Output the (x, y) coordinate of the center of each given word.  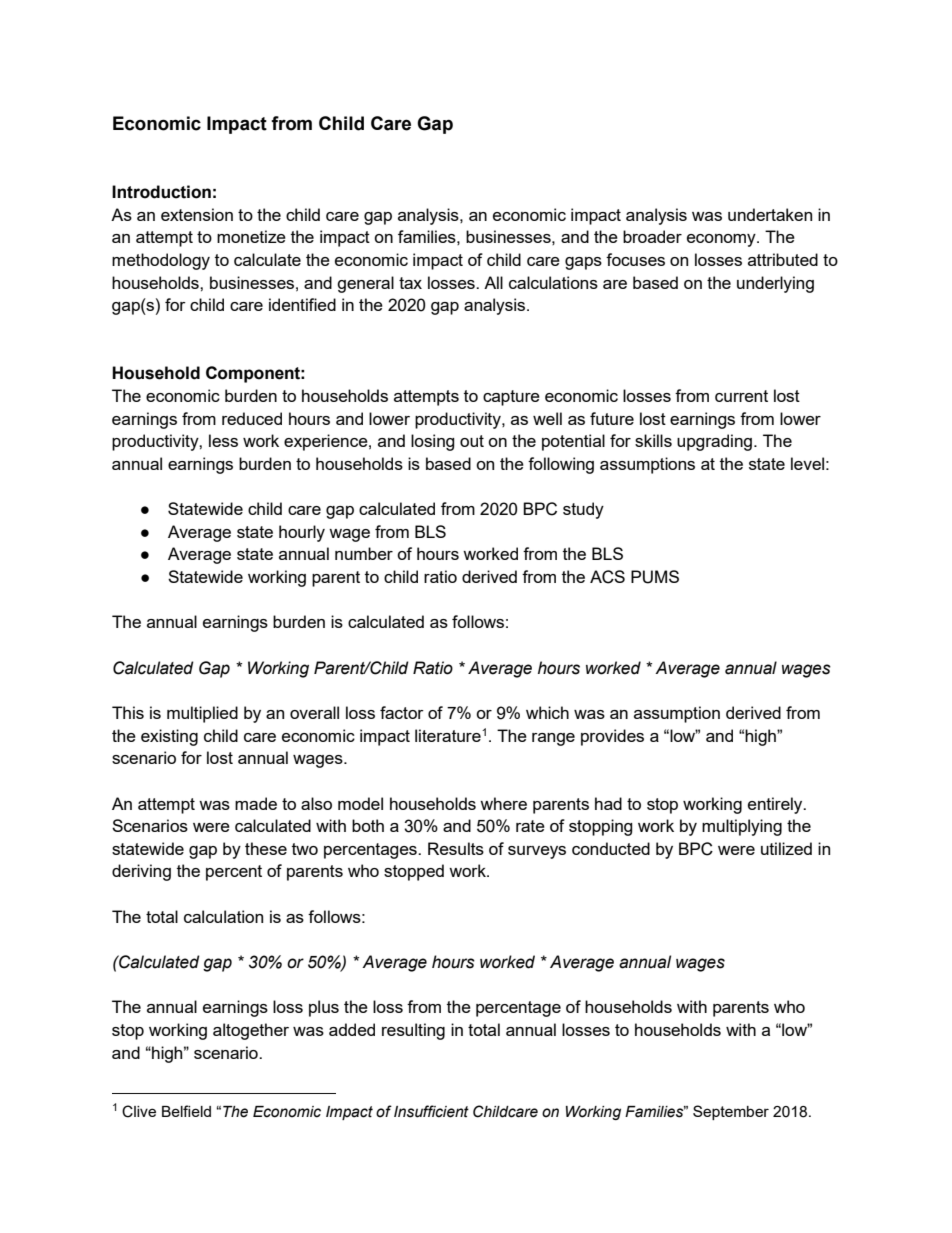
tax (410, 283)
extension (197, 214)
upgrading (714, 442)
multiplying (742, 827)
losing (433, 442)
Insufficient (431, 1111)
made (256, 803)
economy (722, 240)
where (503, 803)
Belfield (186, 1111)
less (223, 440)
